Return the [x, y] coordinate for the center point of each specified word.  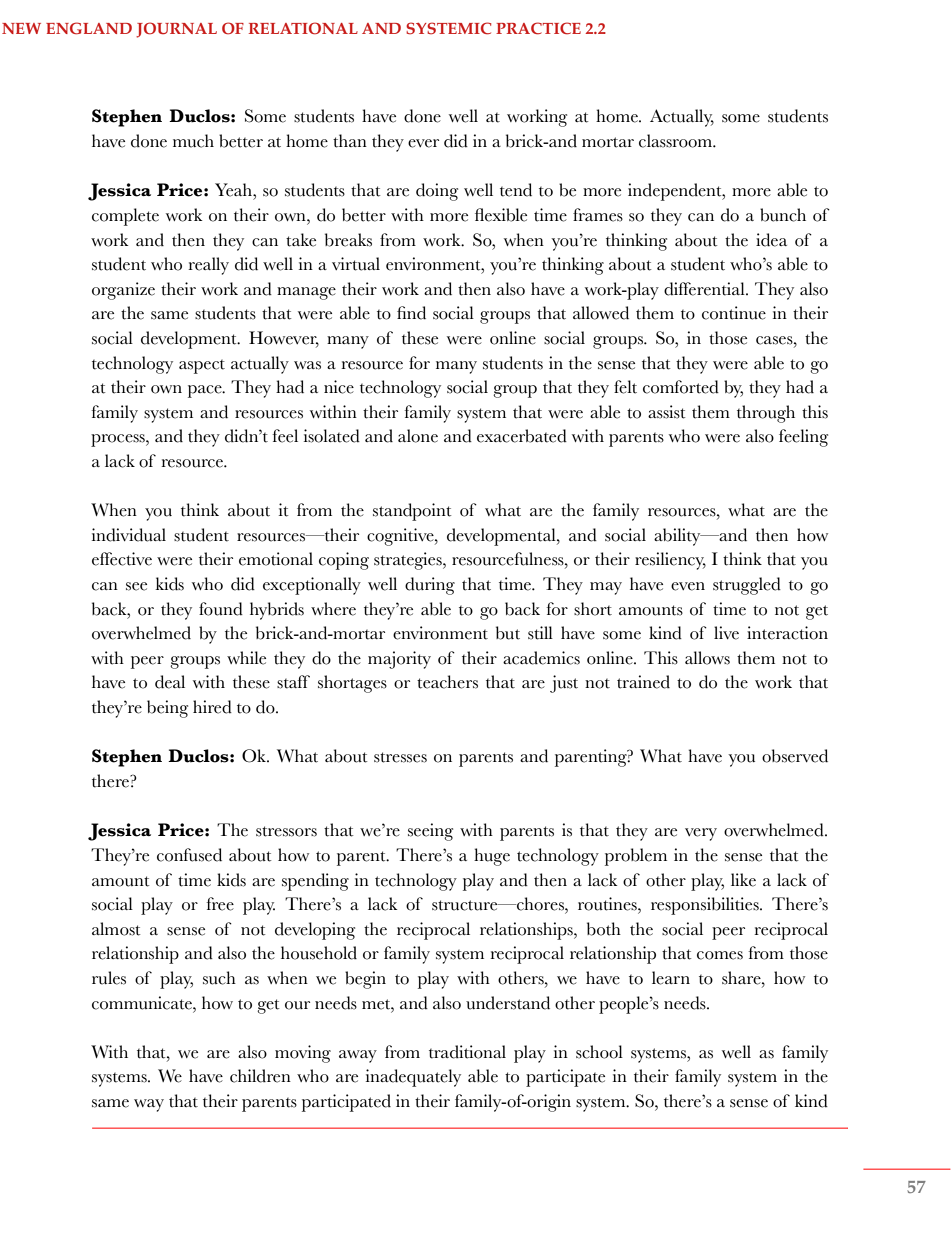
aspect [202, 367]
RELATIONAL [303, 28]
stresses [400, 757]
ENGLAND [89, 28]
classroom [676, 141]
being [167, 709]
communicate [143, 1003]
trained [643, 682]
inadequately [413, 1078]
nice [339, 387]
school [599, 1052]
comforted [681, 387]
